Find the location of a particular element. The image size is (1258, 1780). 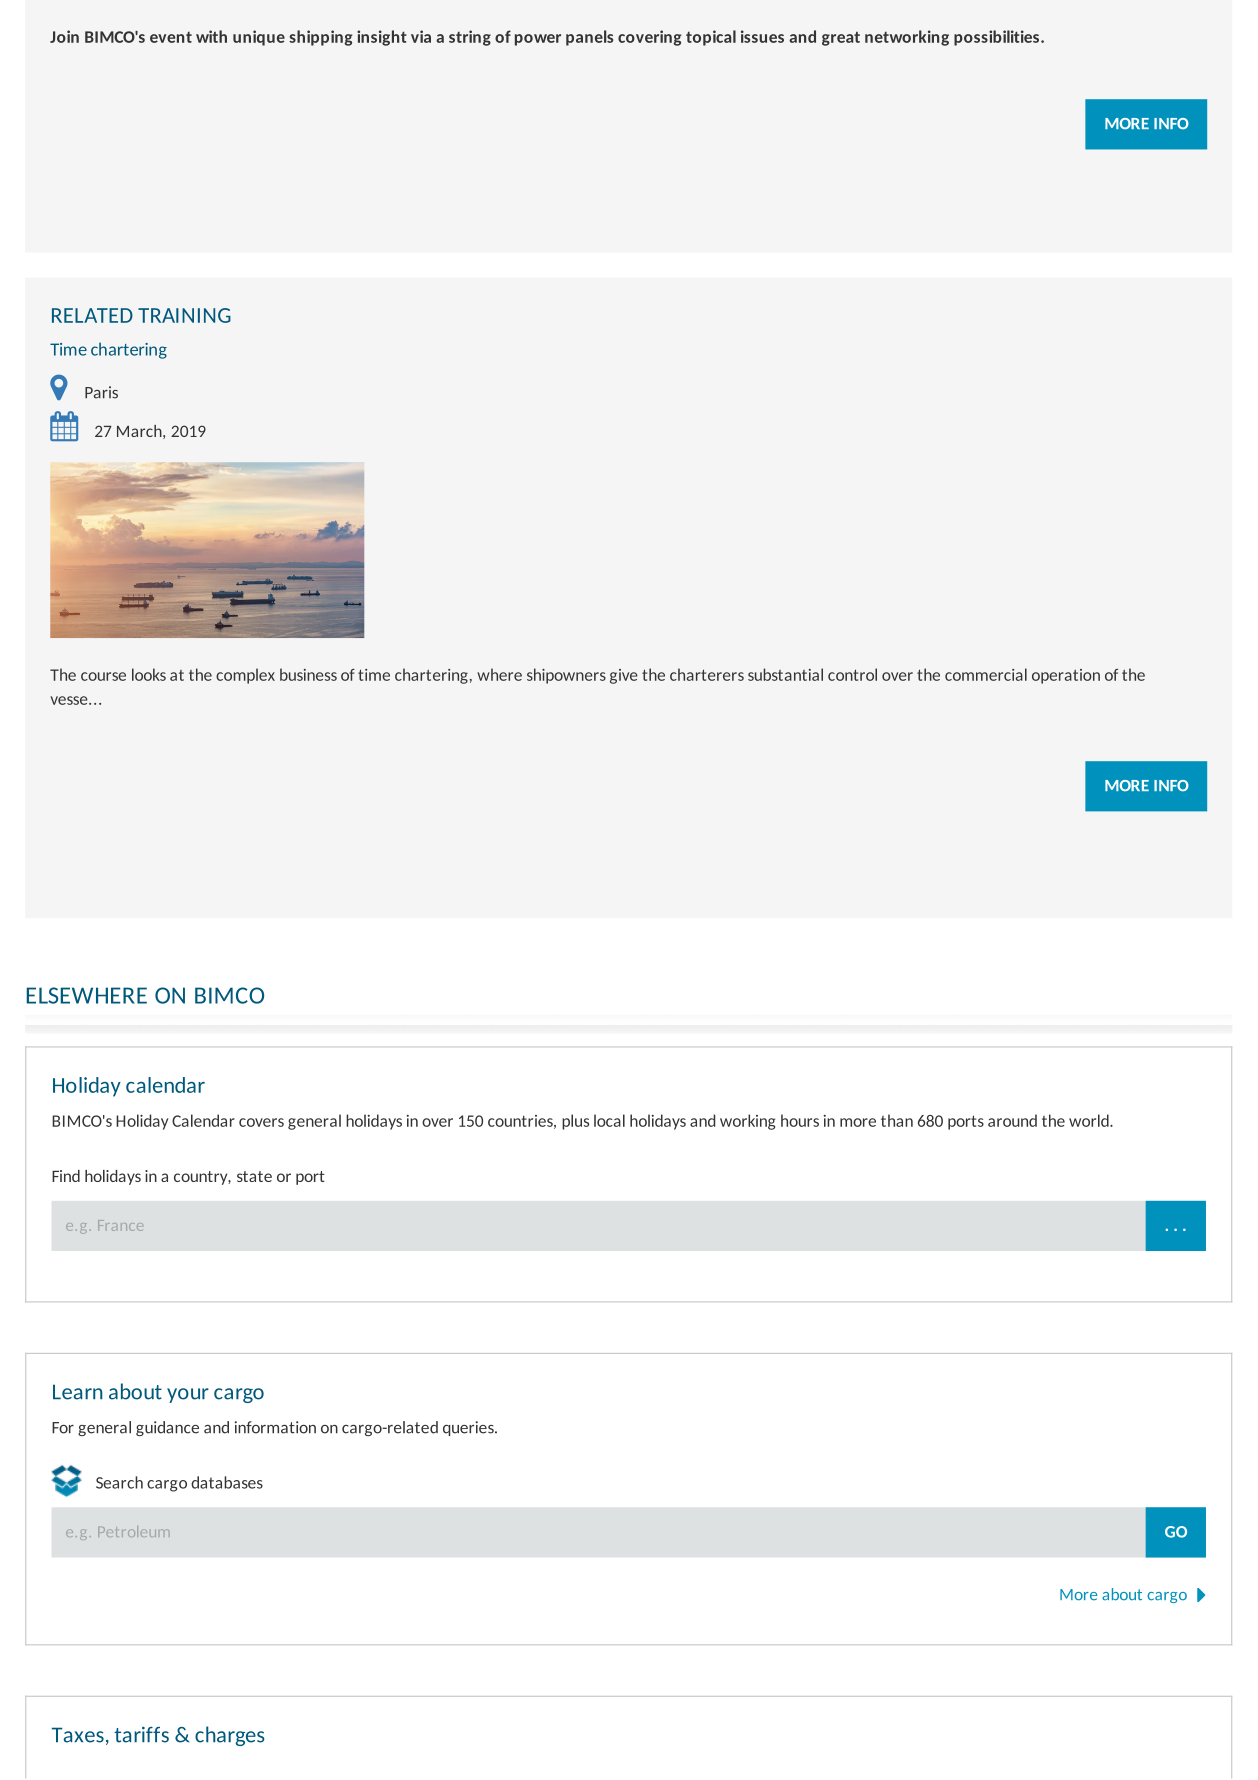

state is located at coordinates (254, 1176).
